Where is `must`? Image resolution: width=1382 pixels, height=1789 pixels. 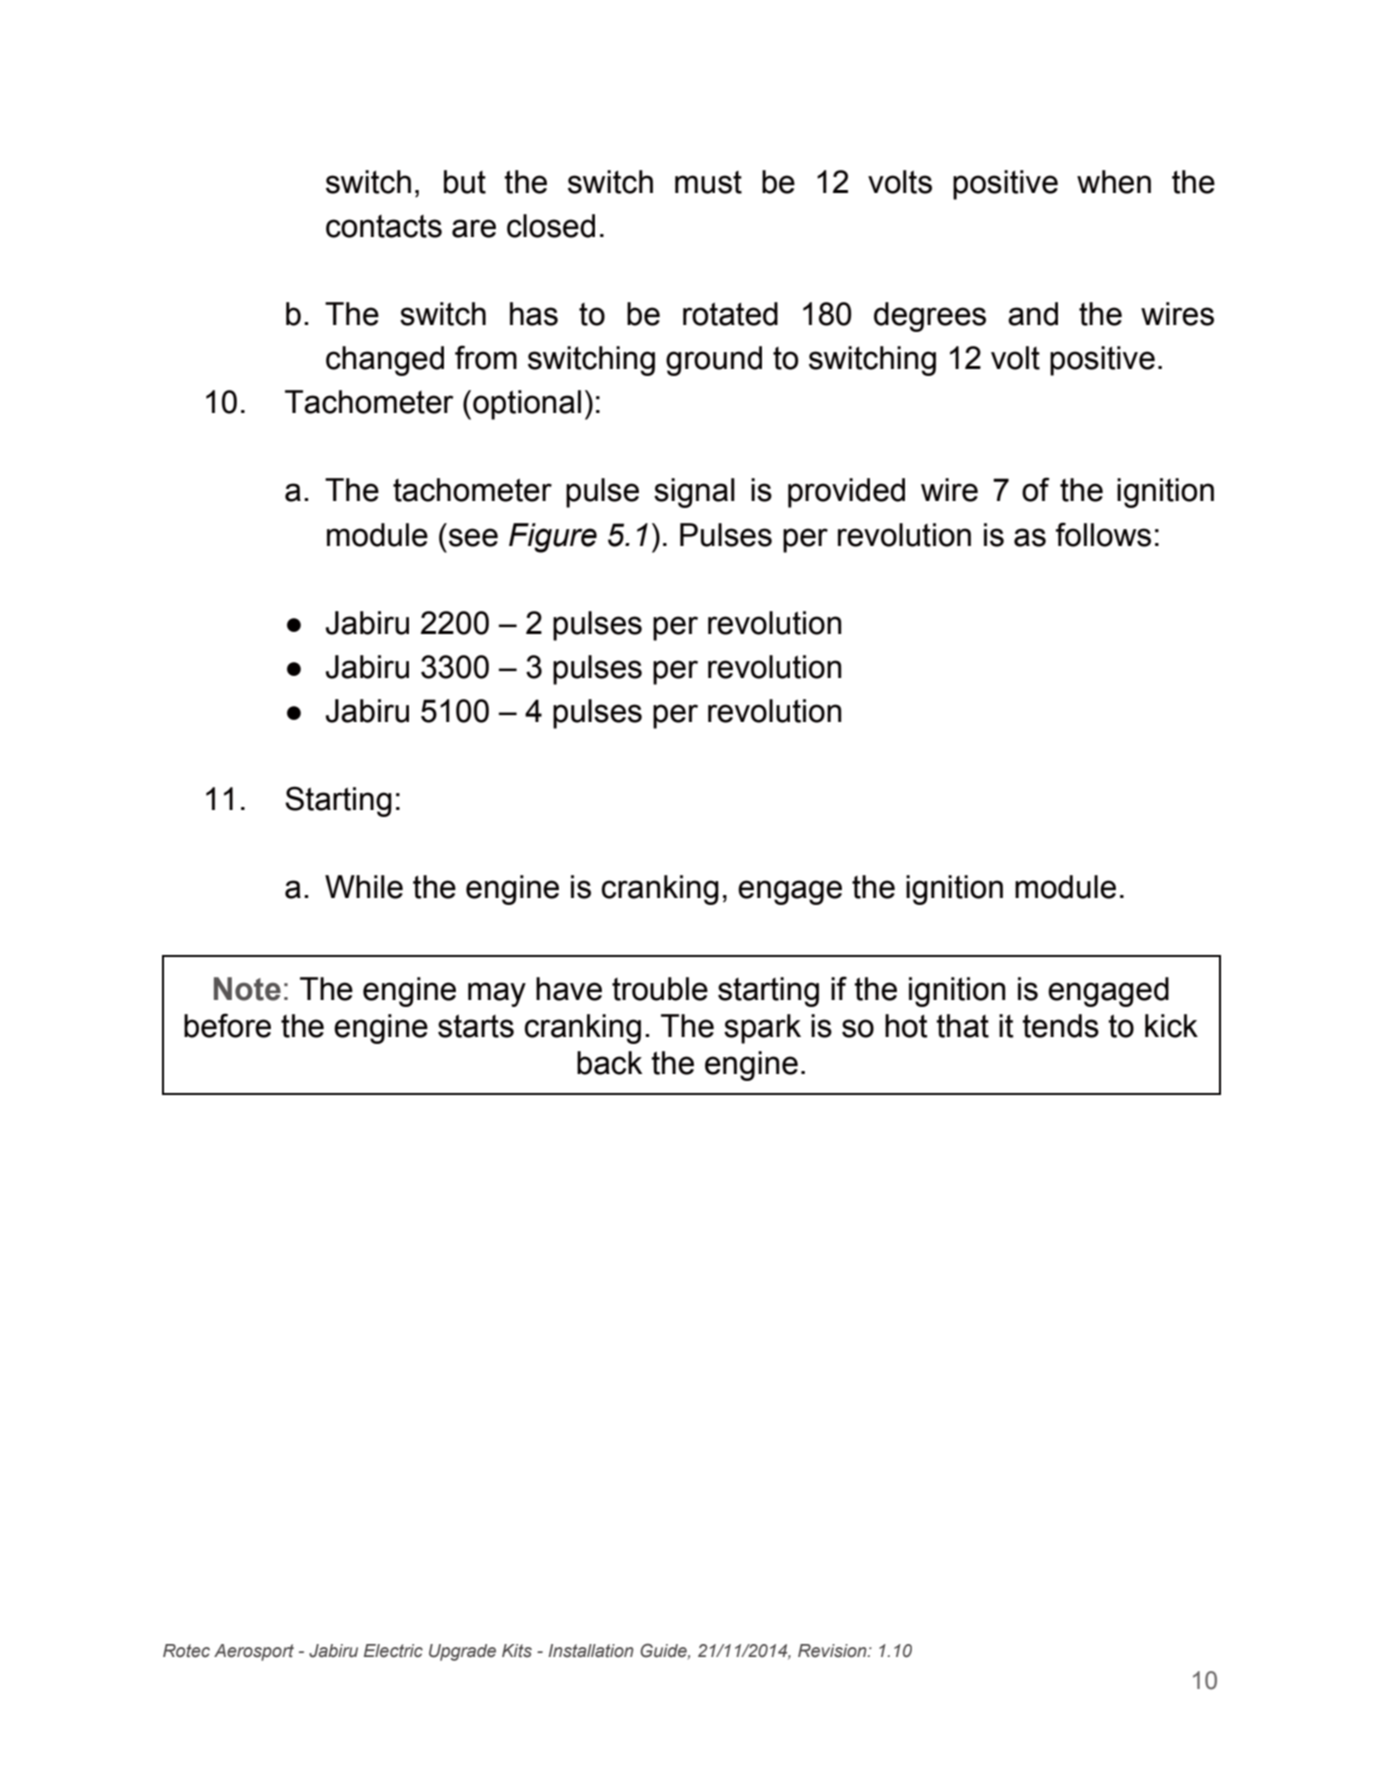 must is located at coordinates (708, 182).
